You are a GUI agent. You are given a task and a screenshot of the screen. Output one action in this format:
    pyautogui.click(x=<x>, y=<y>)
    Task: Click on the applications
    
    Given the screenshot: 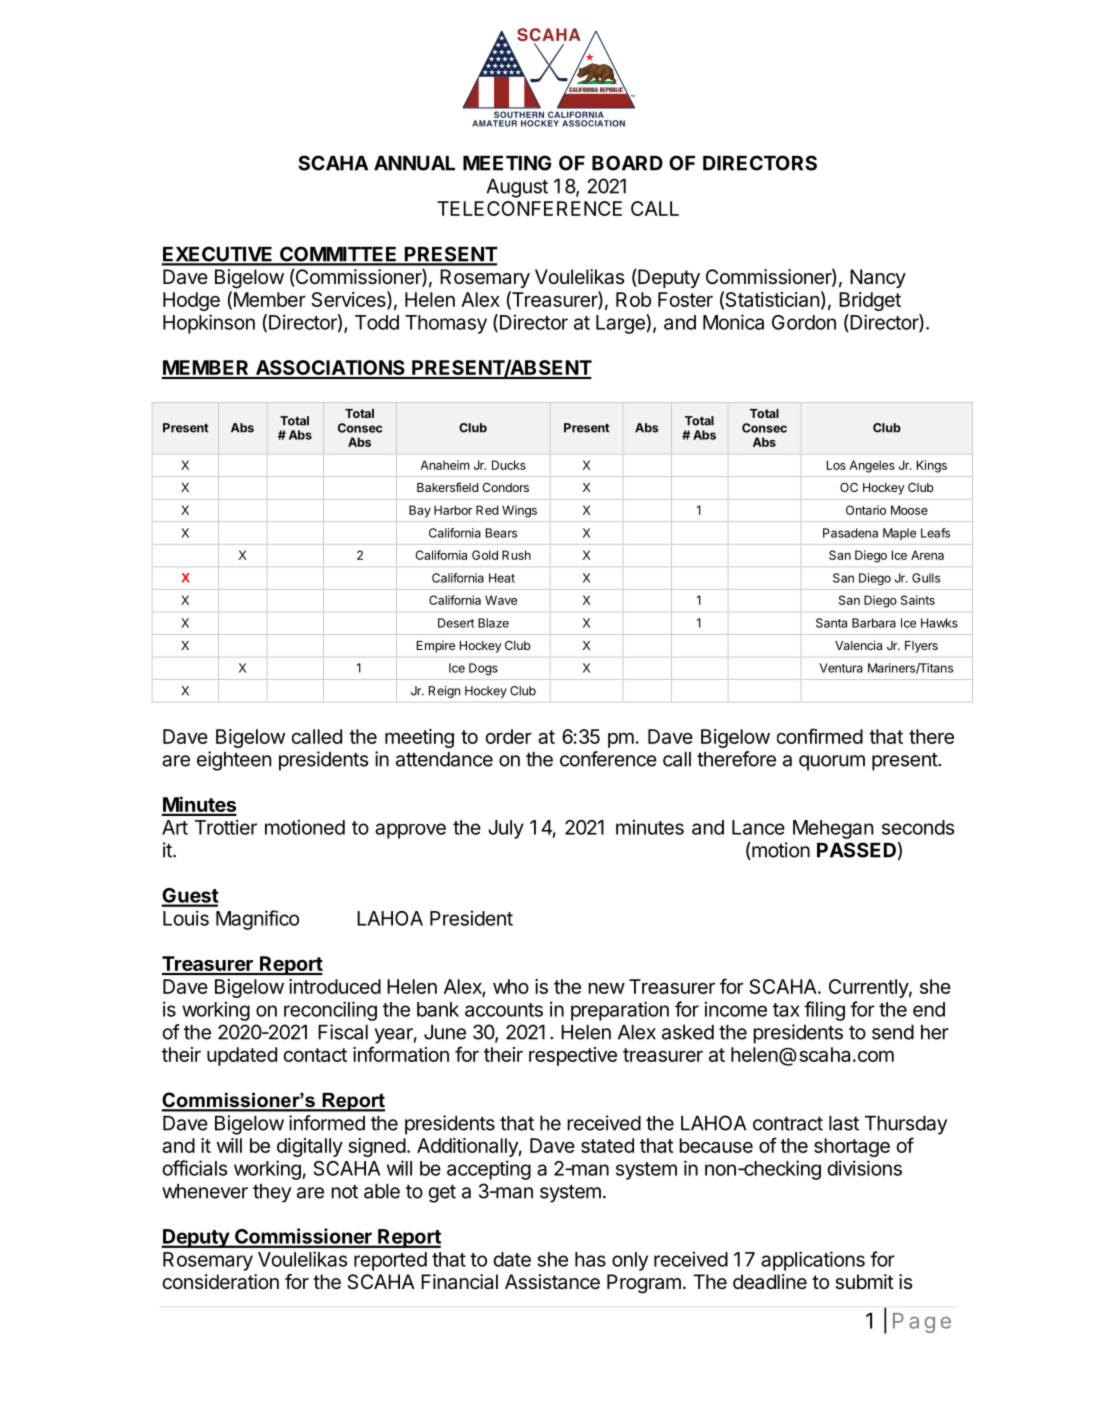 What is the action you would take?
    pyautogui.click(x=813, y=1261)
